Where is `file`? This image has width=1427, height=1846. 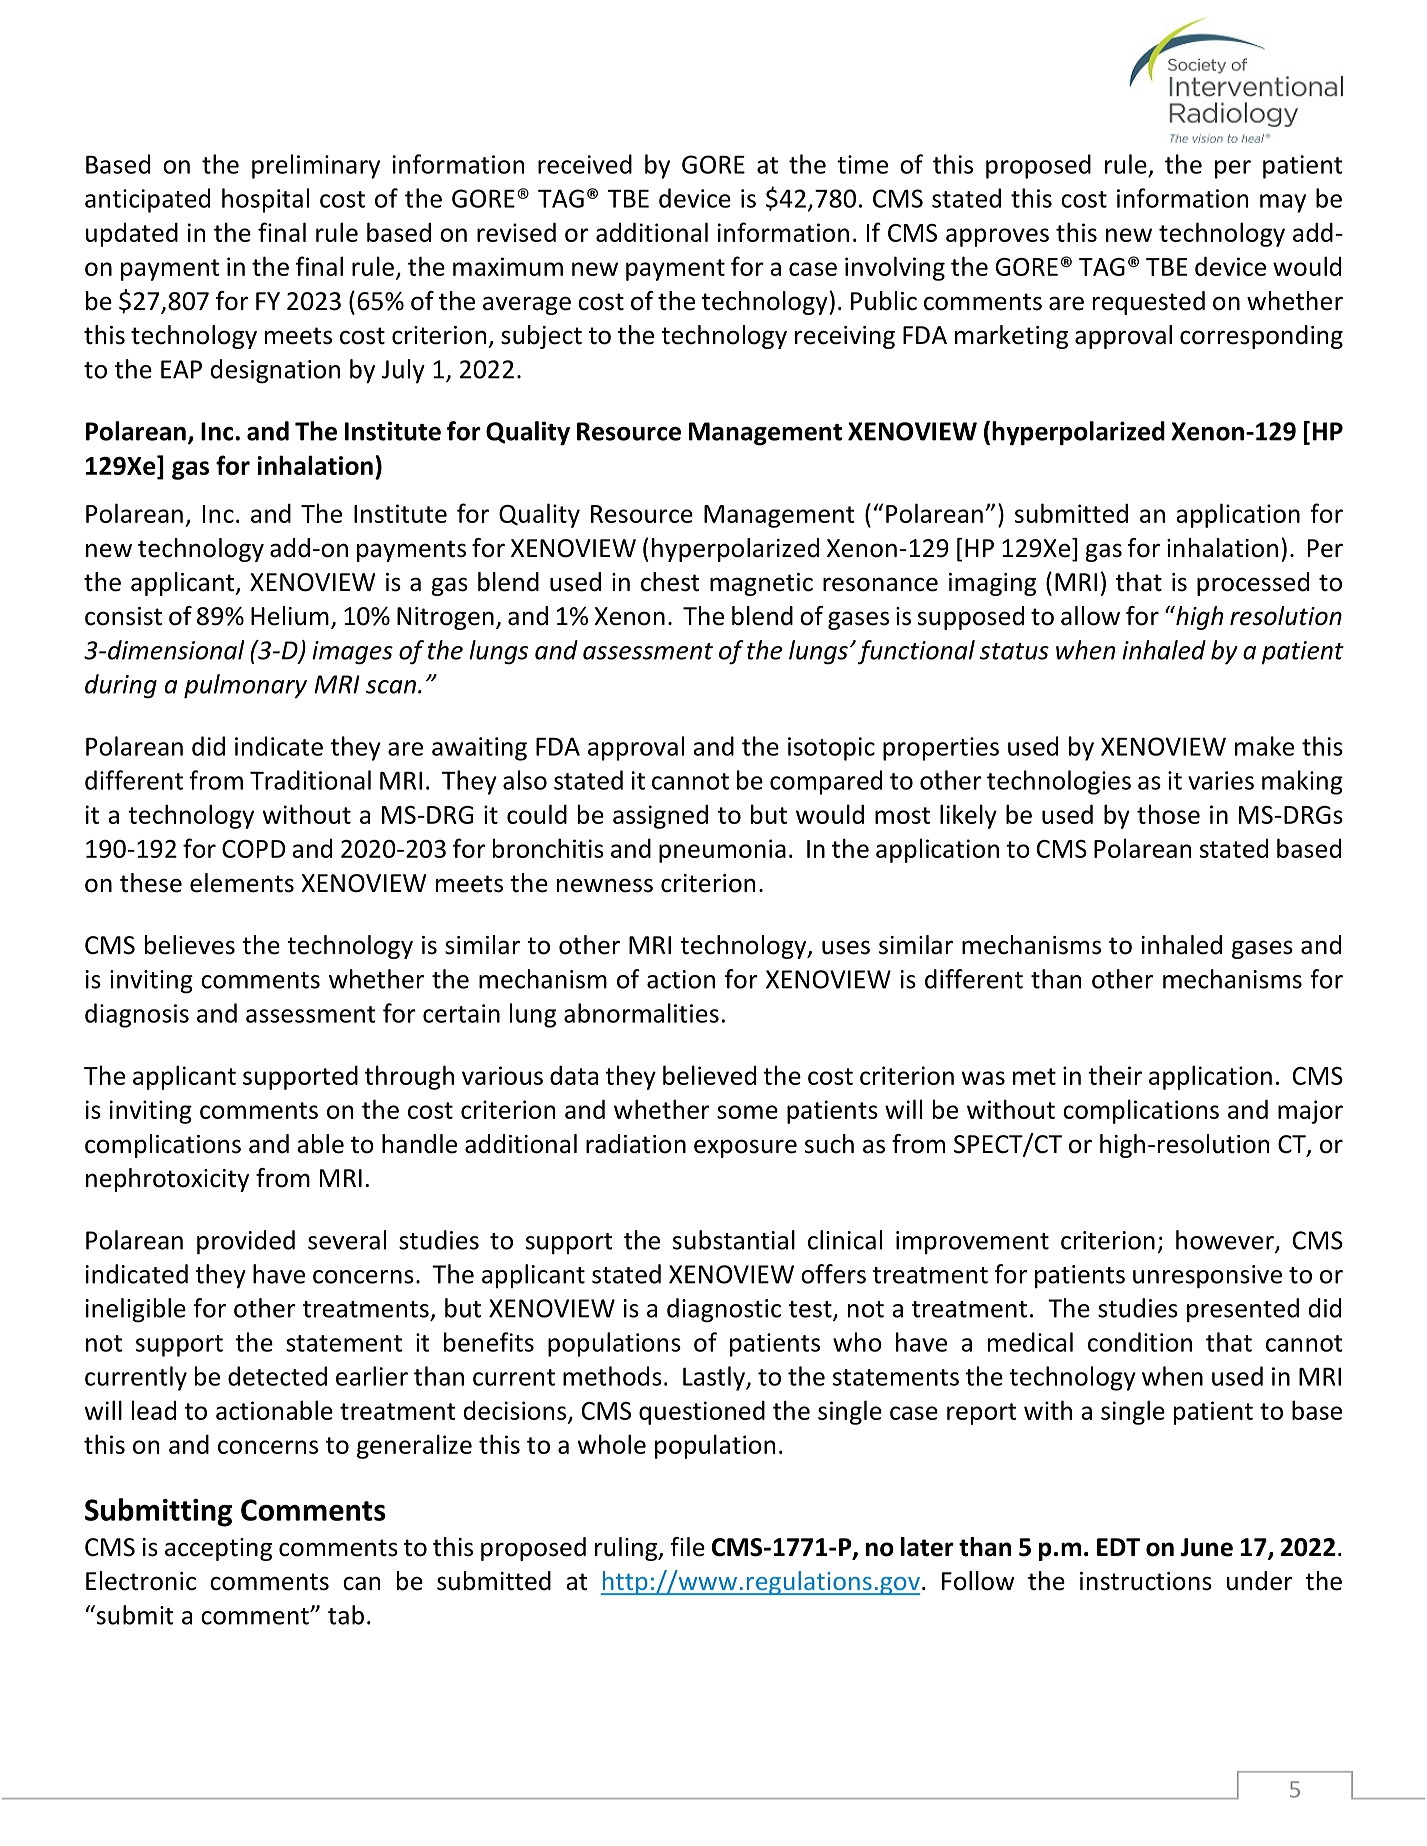
file is located at coordinates (688, 1547).
